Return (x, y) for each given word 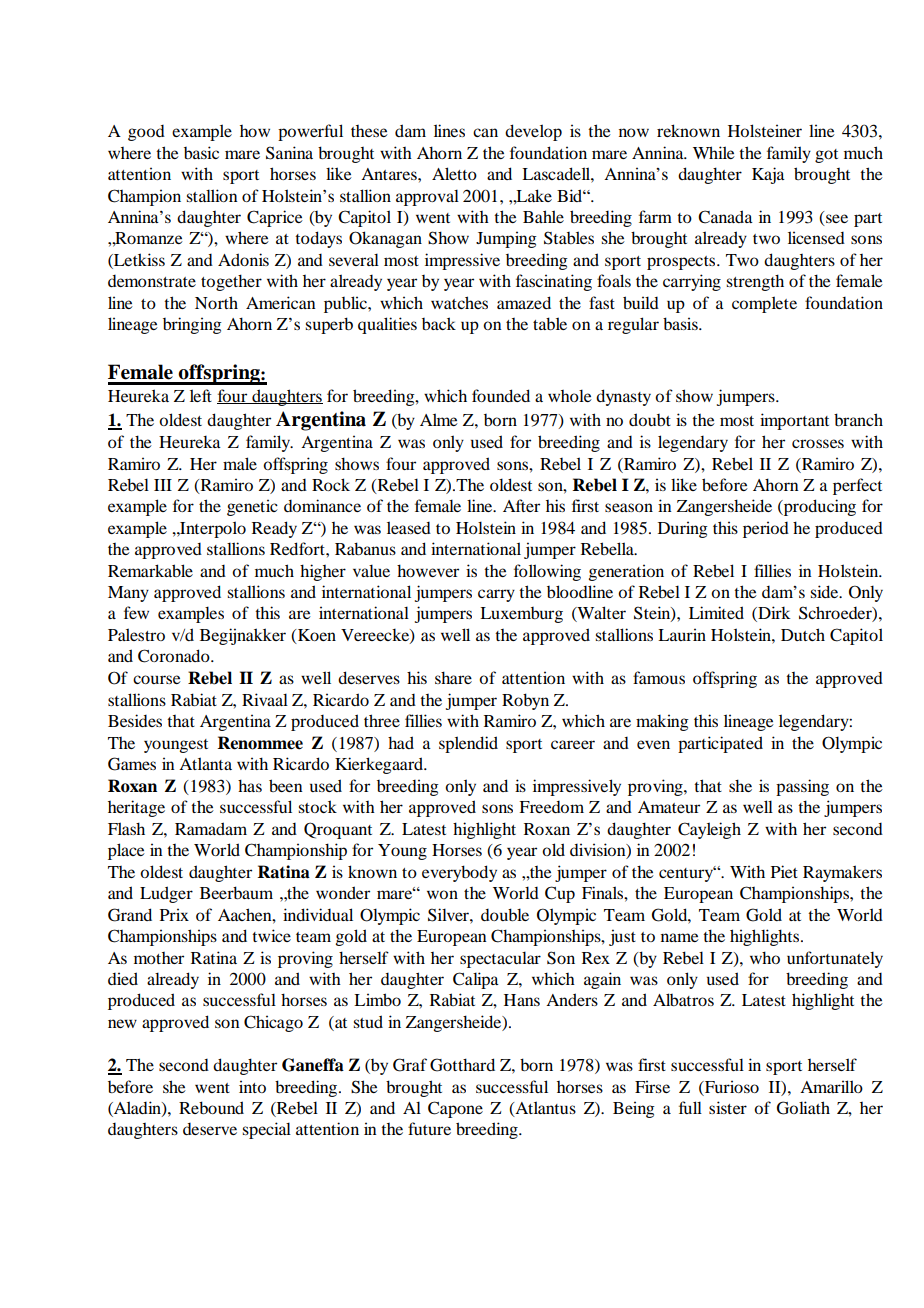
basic (201, 152)
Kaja (768, 175)
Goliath (803, 1108)
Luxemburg (521, 615)
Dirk (773, 614)
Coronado (175, 656)
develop (533, 132)
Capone (455, 1109)
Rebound (211, 1107)
